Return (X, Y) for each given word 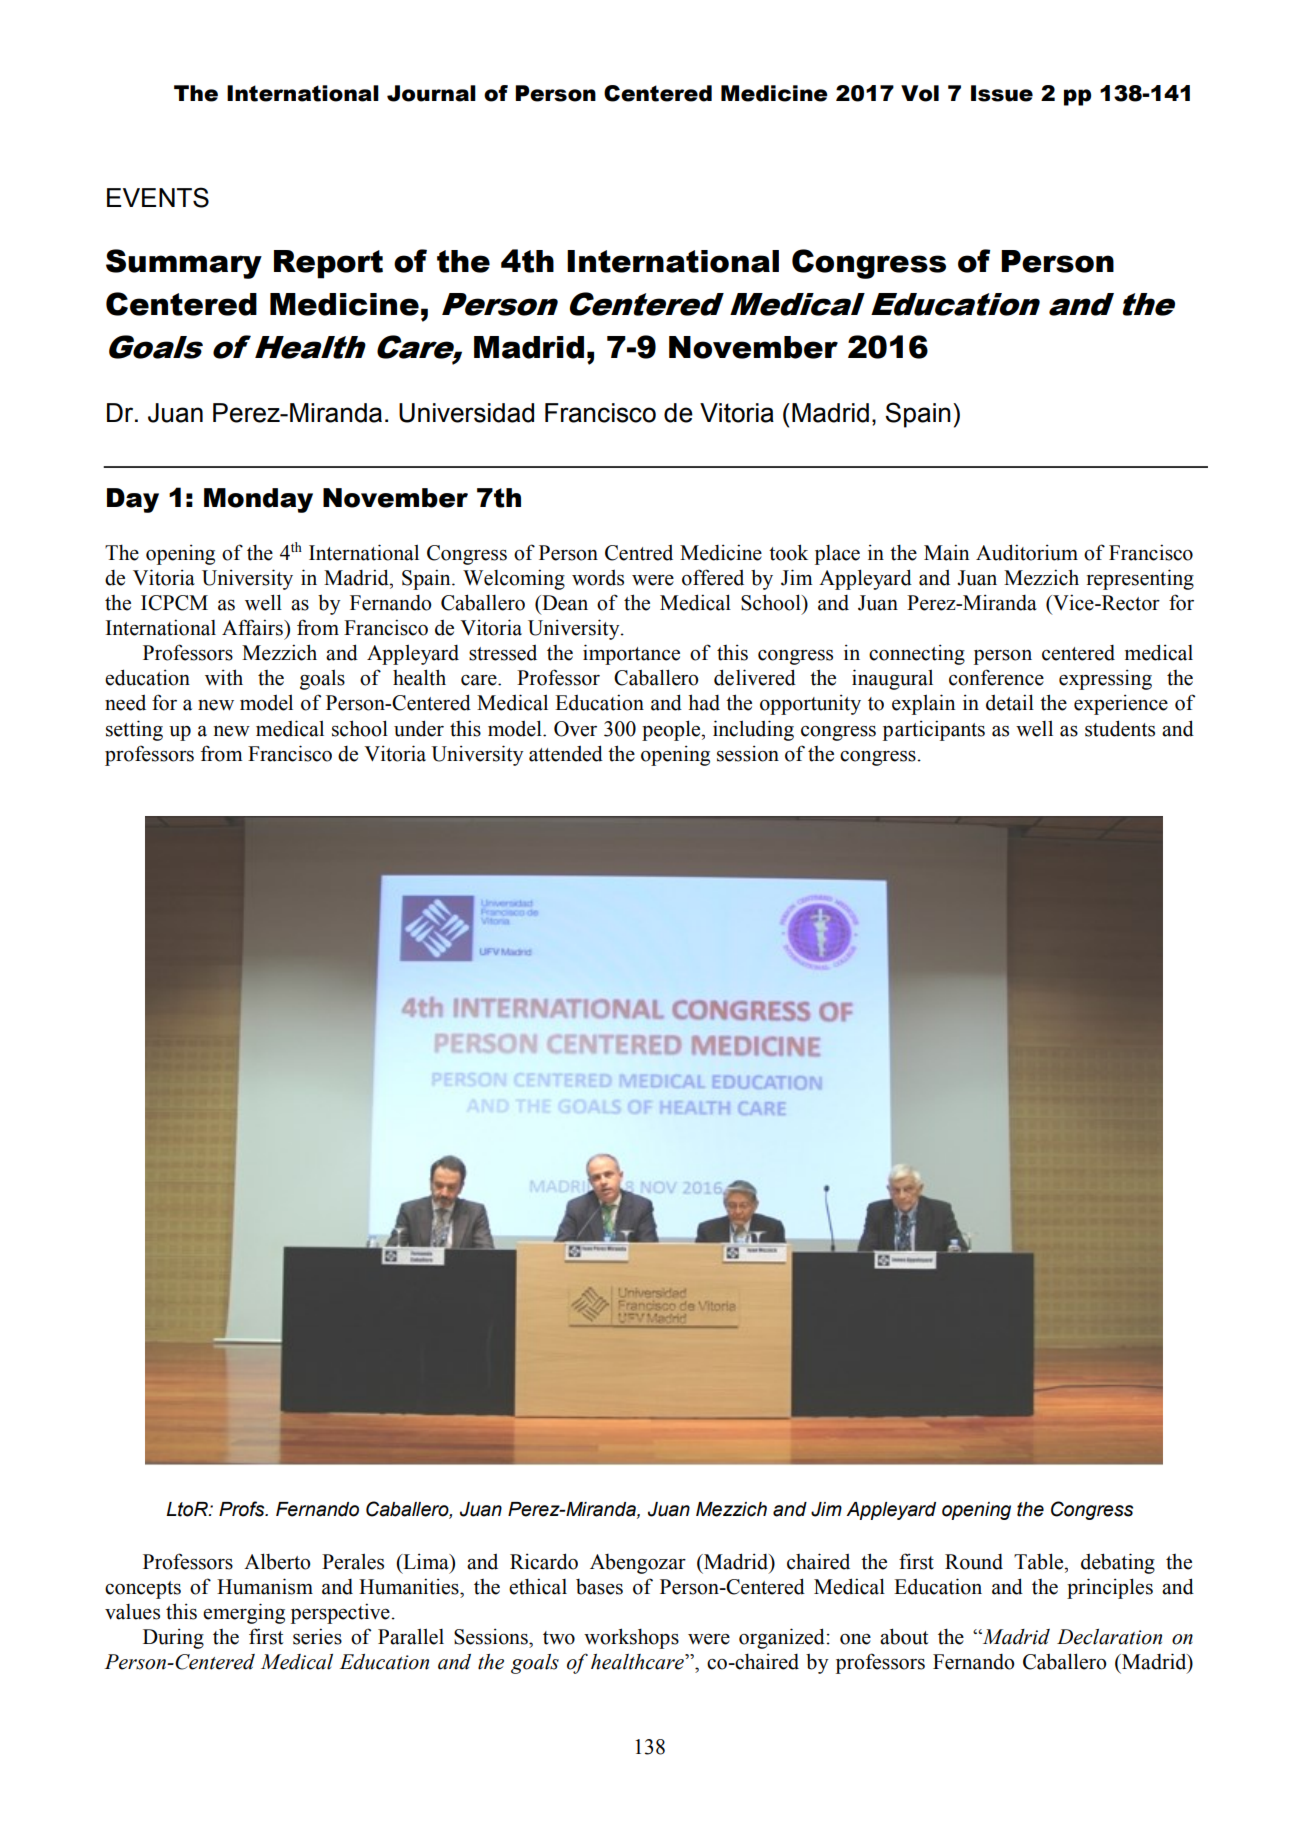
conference (996, 677)
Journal (431, 93)
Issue (1002, 93)
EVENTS (158, 197)
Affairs (253, 627)
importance (631, 654)
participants (934, 730)
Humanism (265, 1586)
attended (566, 753)
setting (134, 730)
